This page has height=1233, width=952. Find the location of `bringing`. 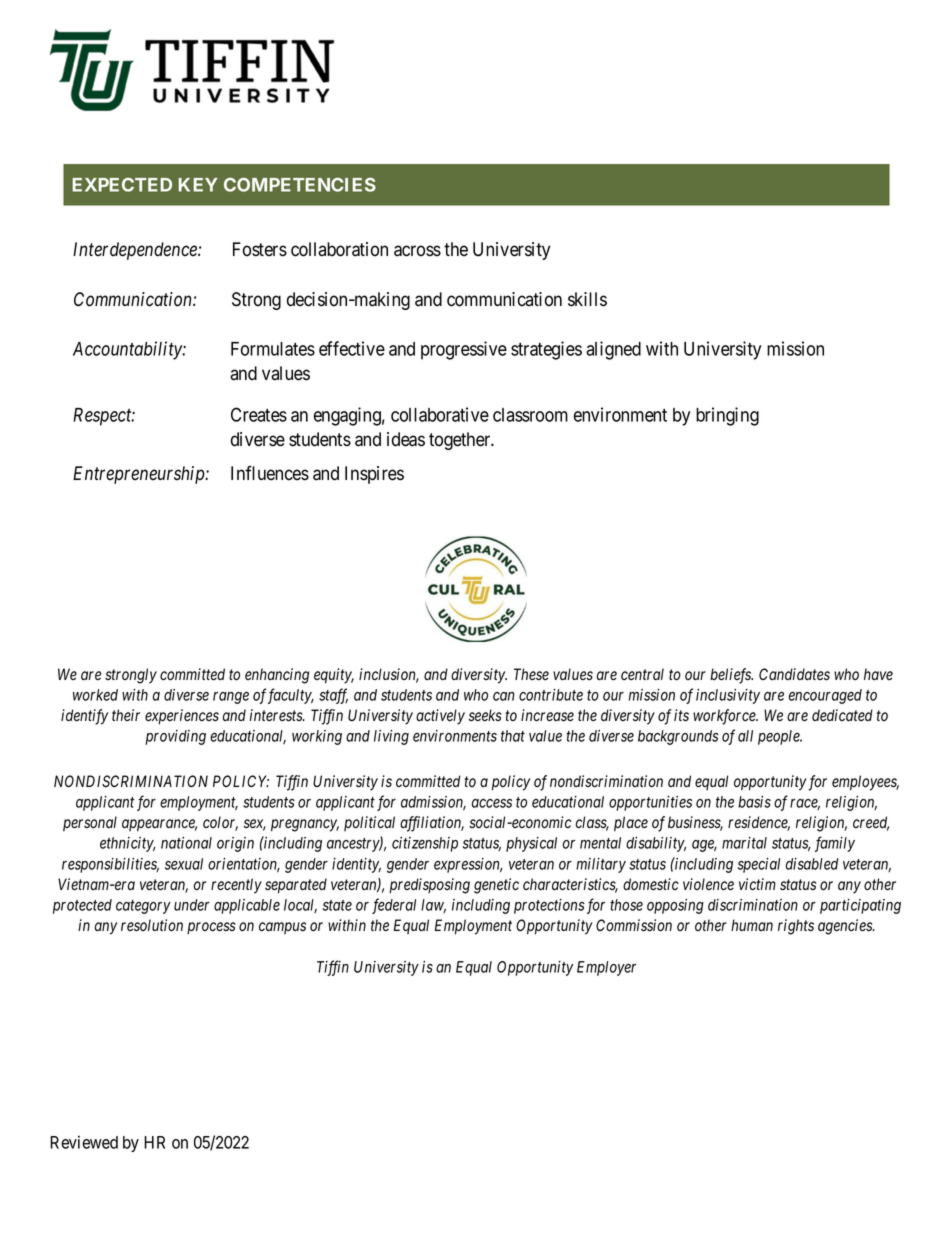

bringing is located at coordinates (727, 416).
